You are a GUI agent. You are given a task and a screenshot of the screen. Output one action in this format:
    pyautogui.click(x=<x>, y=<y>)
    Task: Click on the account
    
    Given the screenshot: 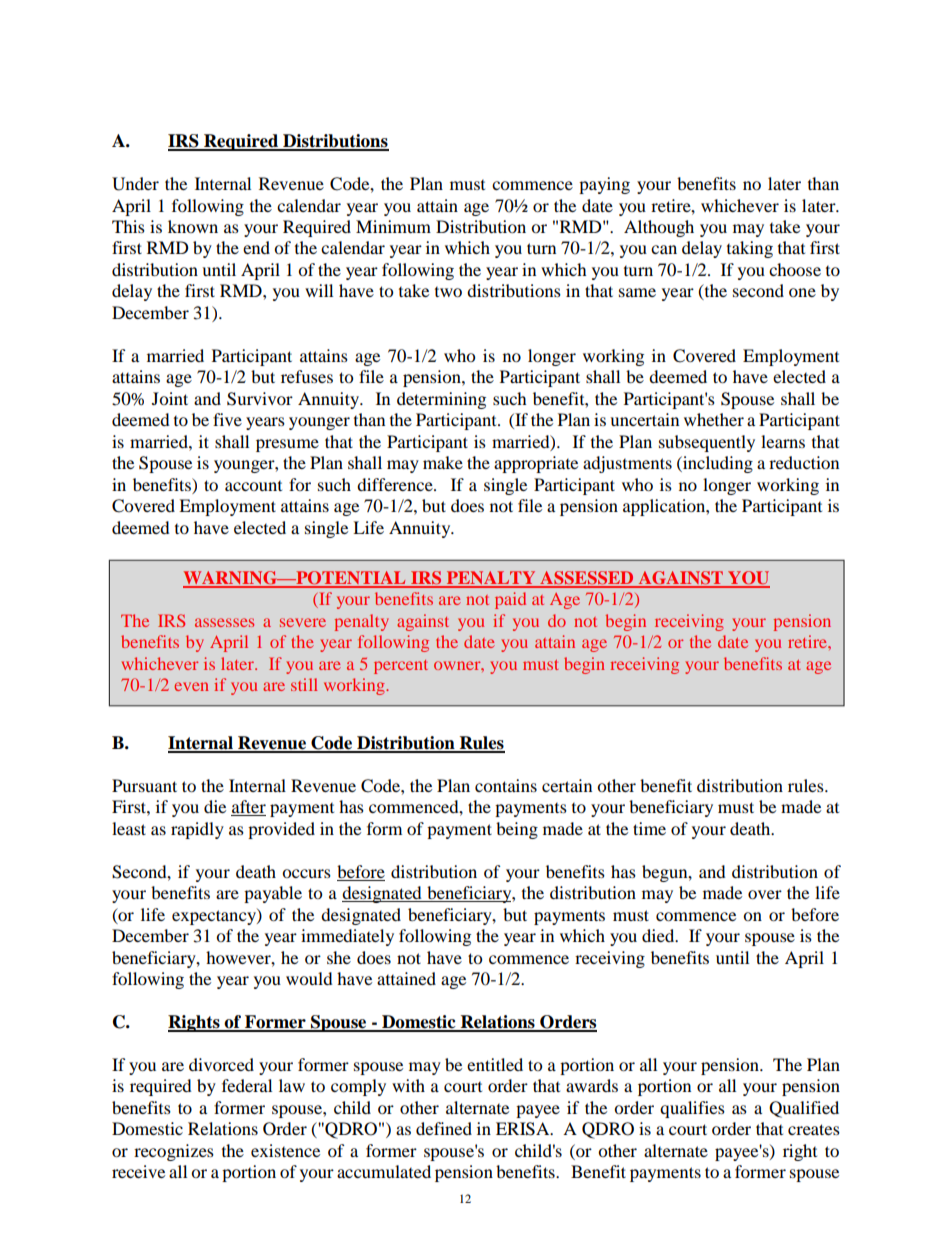 What is the action you would take?
    pyautogui.click(x=253, y=486)
